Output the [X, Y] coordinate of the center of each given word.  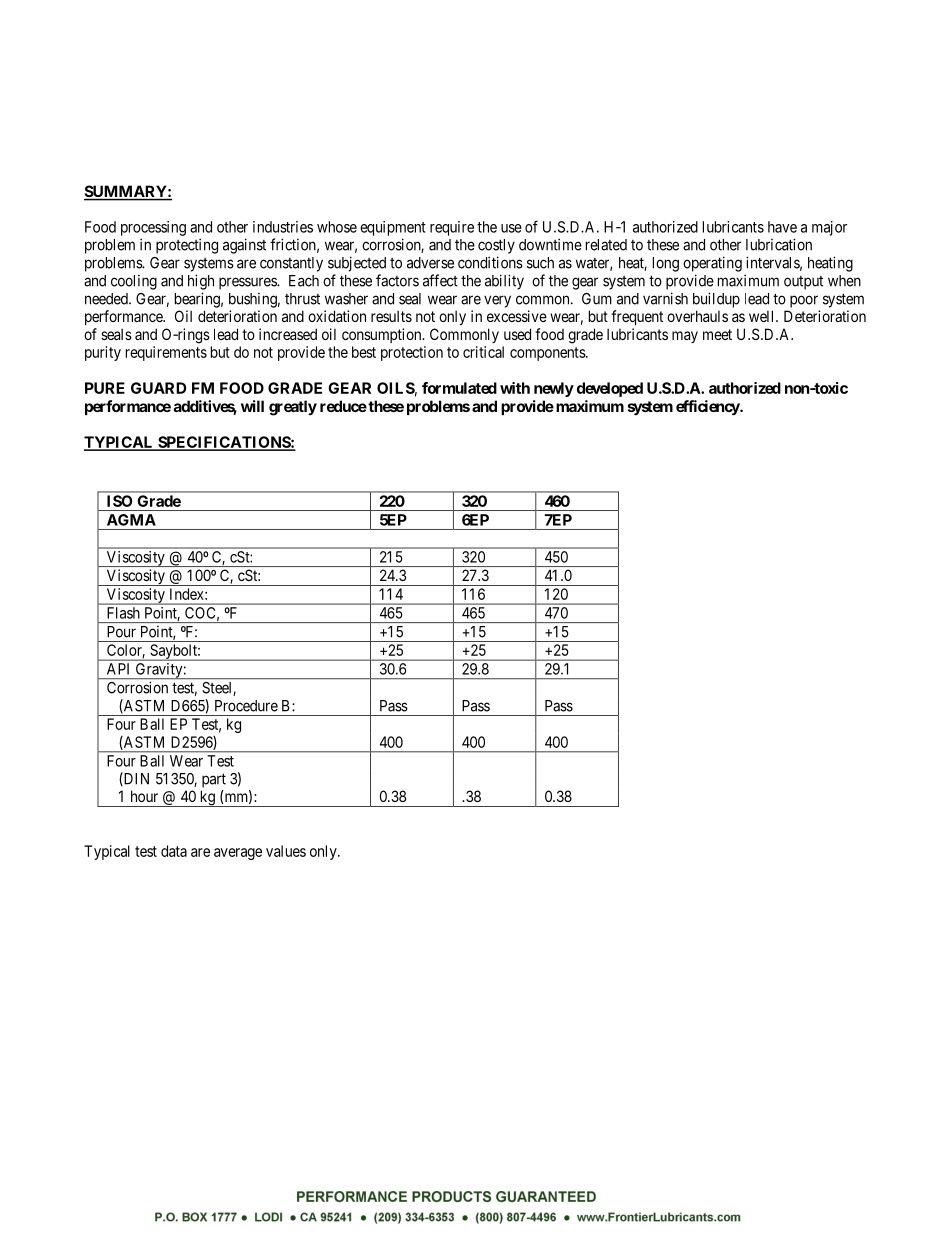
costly [496, 246]
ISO [119, 501]
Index [188, 594]
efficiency [708, 407]
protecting [187, 246]
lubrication [779, 244]
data [174, 851]
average [238, 854]
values [286, 851]
